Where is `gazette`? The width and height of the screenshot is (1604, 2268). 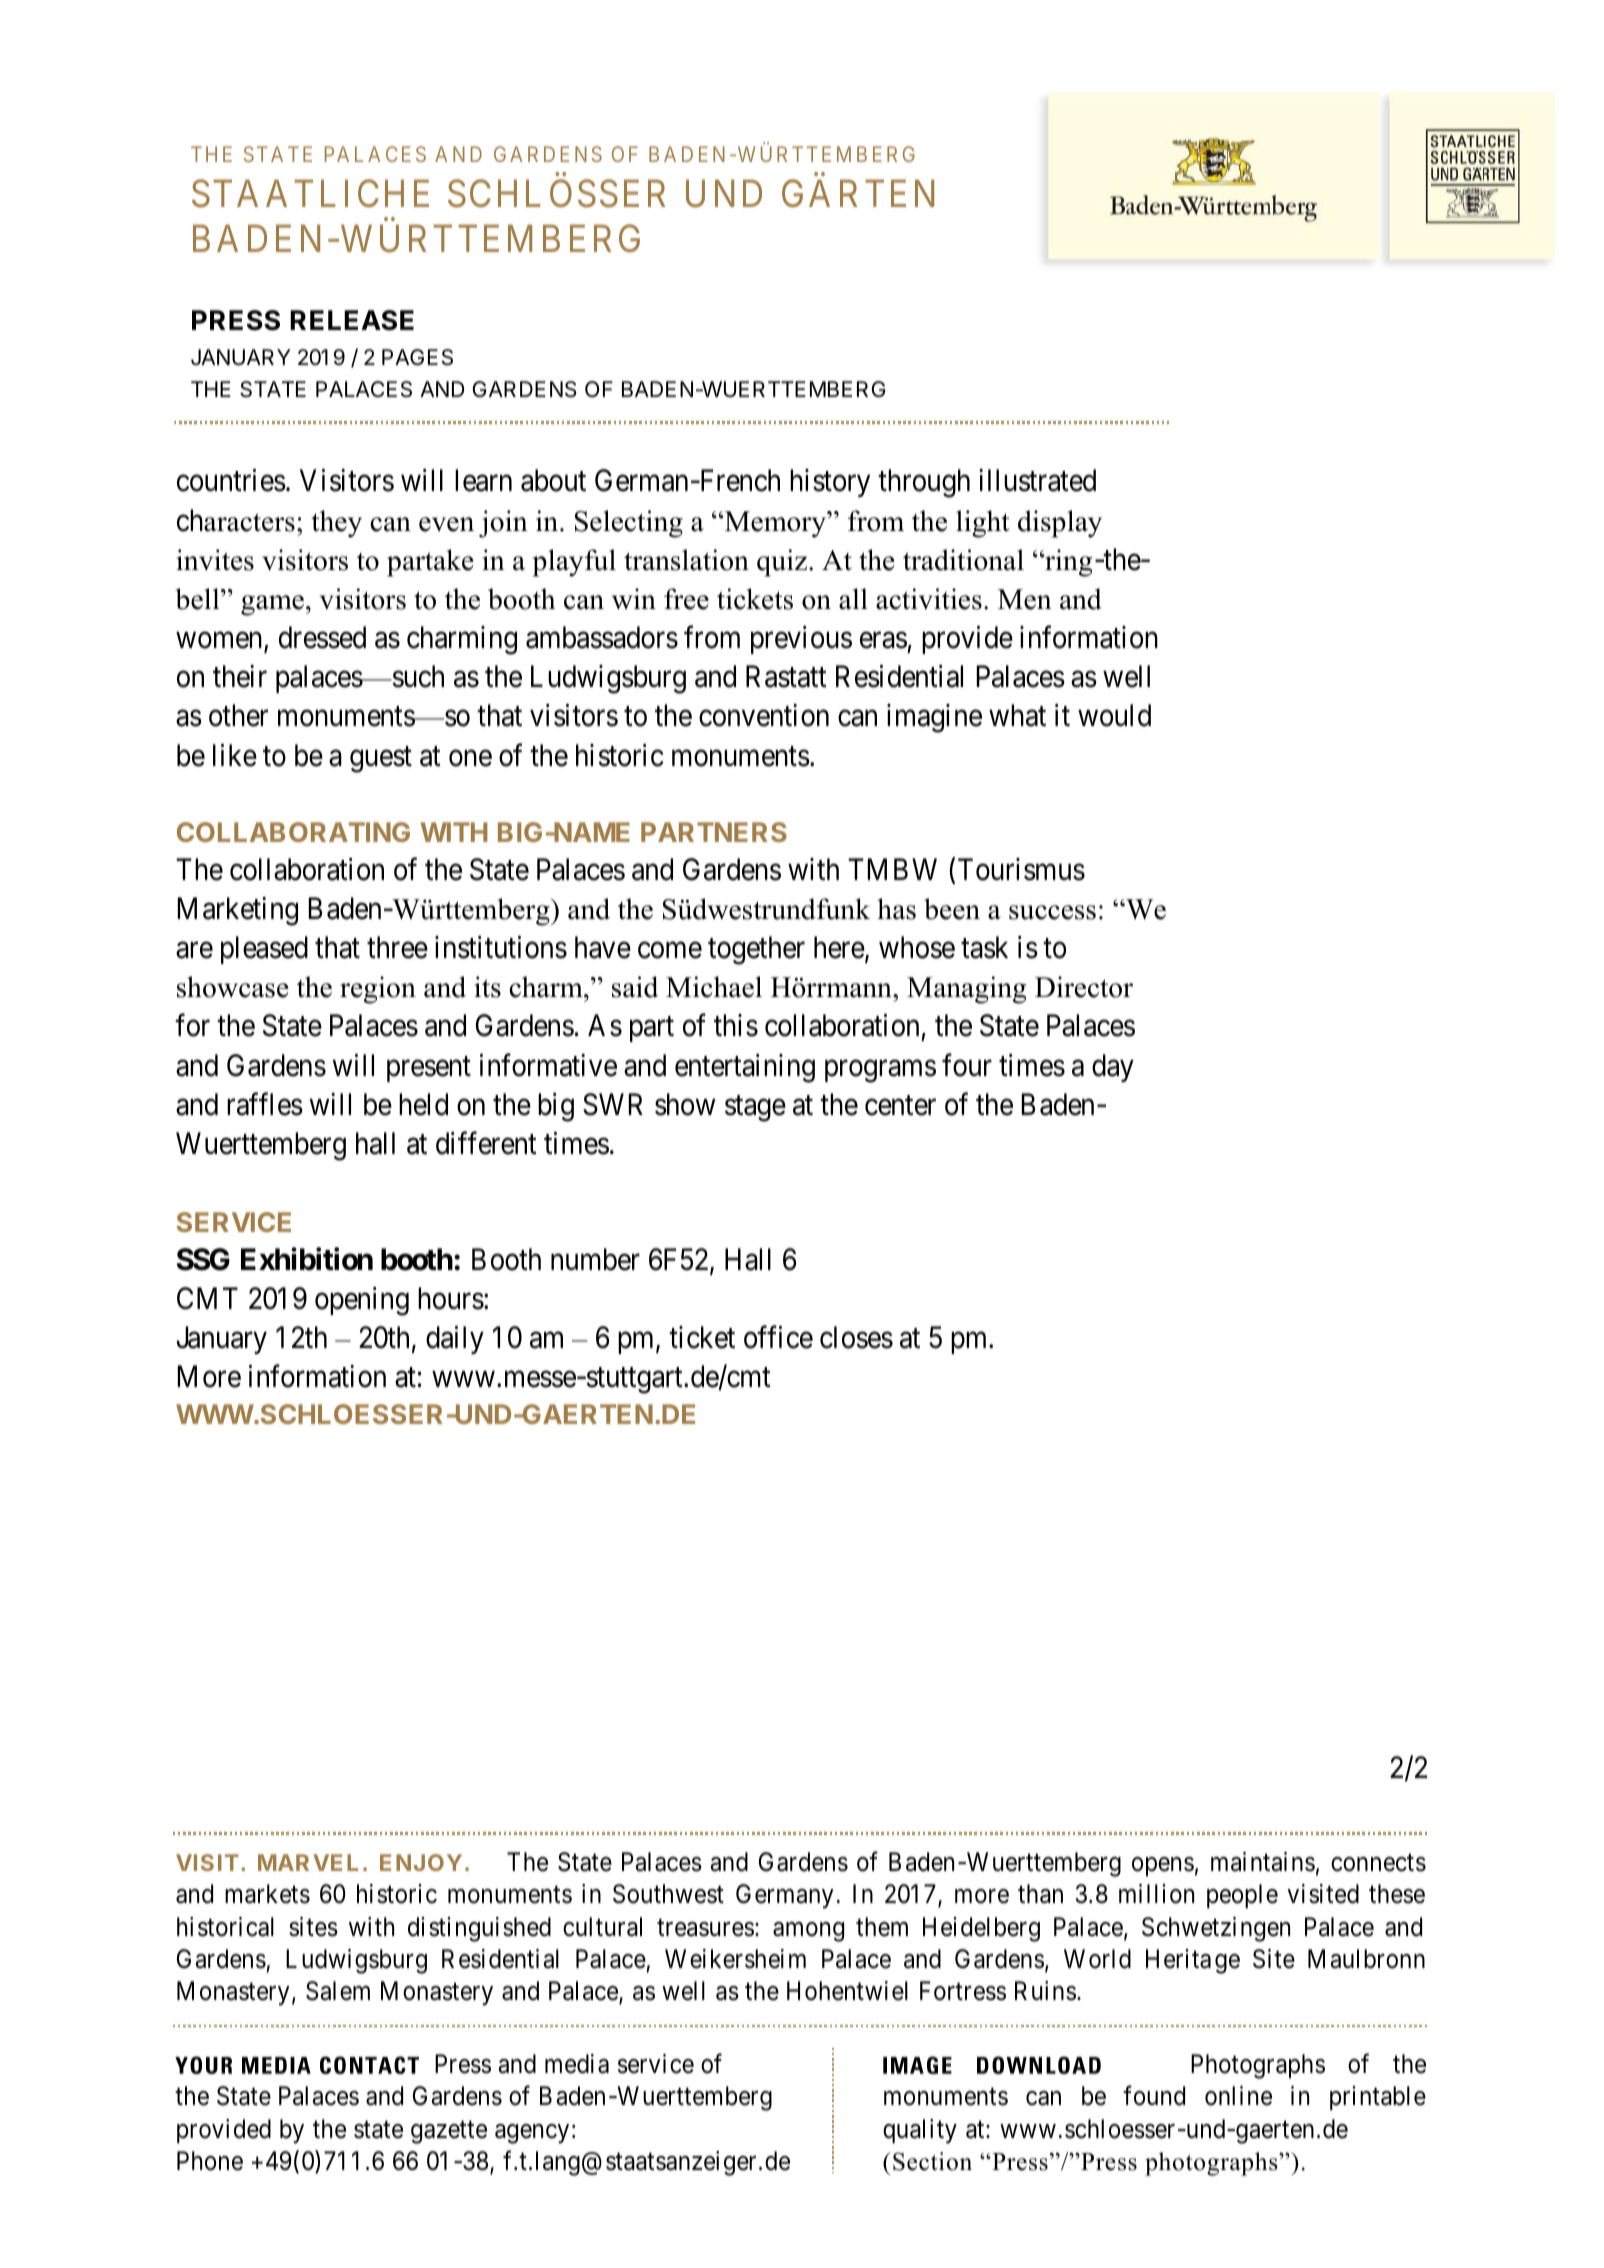 gazette is located at coordinates (449, 2132).
